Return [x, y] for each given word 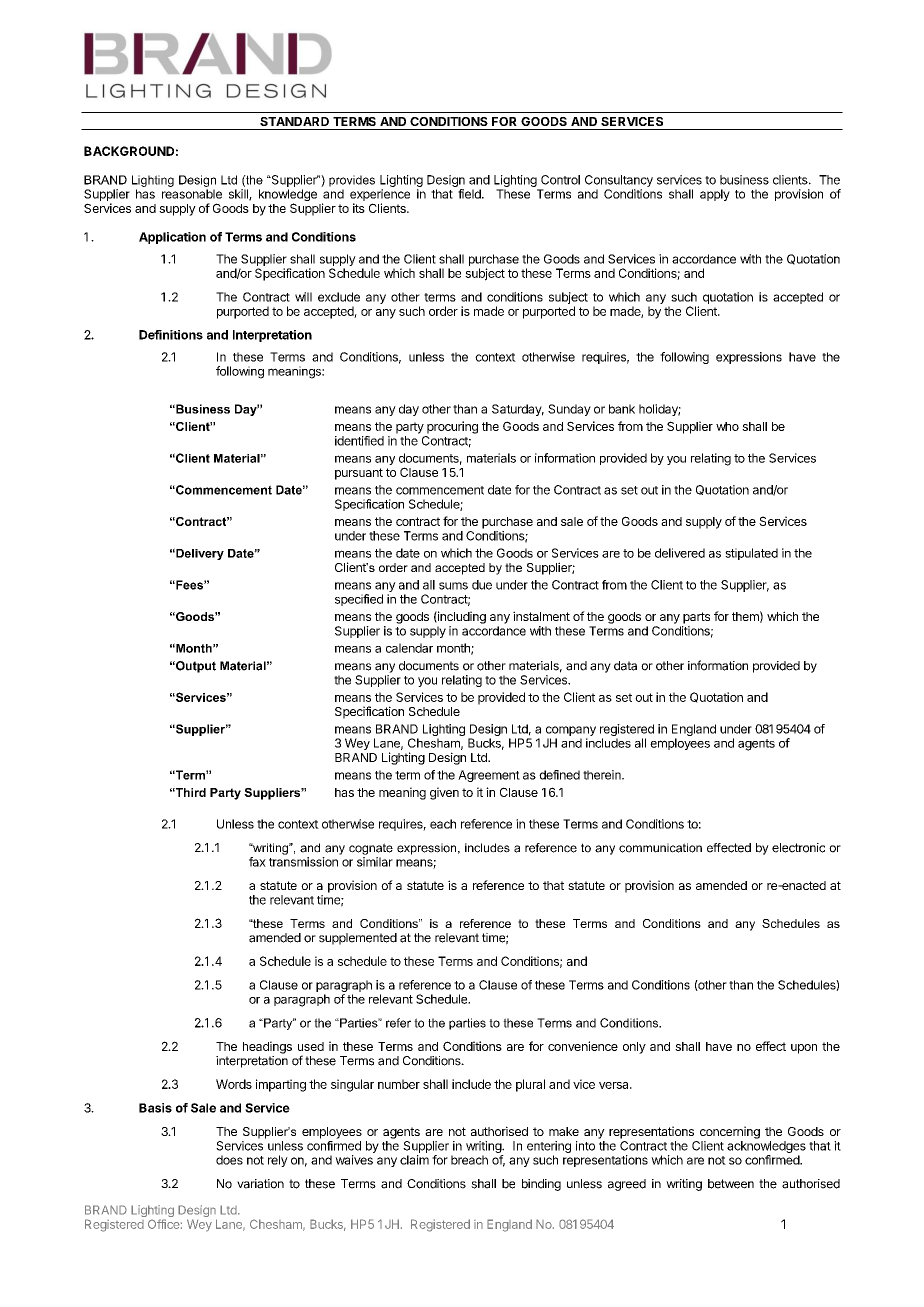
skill [239, 195]
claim [414, 1160]
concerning [730, 1132]
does [229, 1160]
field [470, 194]
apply [715, 195]
